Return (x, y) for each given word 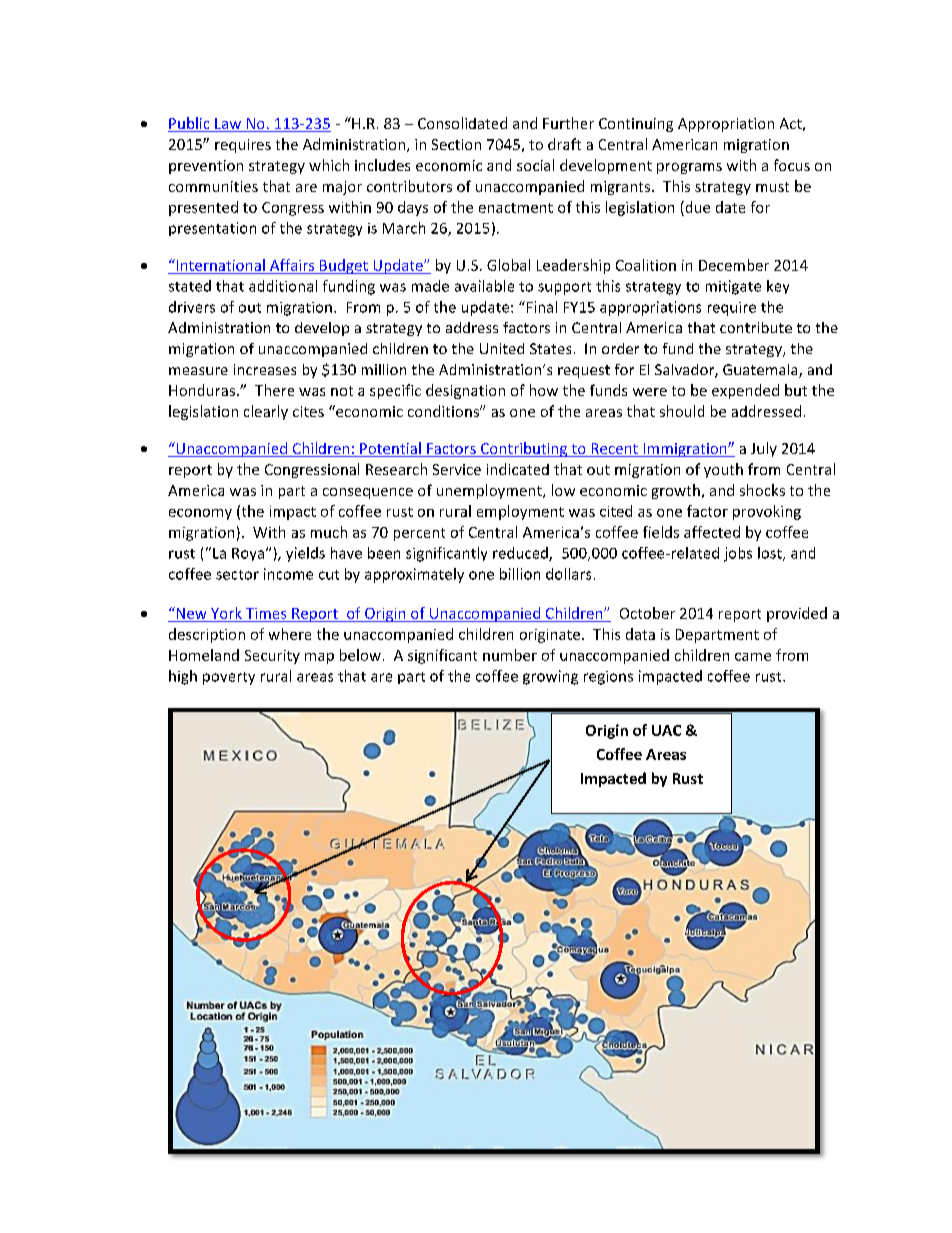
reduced (521, 554)
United (502, 348)
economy (200, 514)
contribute (756, 327)
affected (712, 532)
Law (228, 125)
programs (689, 168)
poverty (229, 678)
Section (456, 144)
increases (265, 369)
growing (550, 677)
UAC (666, 730)
